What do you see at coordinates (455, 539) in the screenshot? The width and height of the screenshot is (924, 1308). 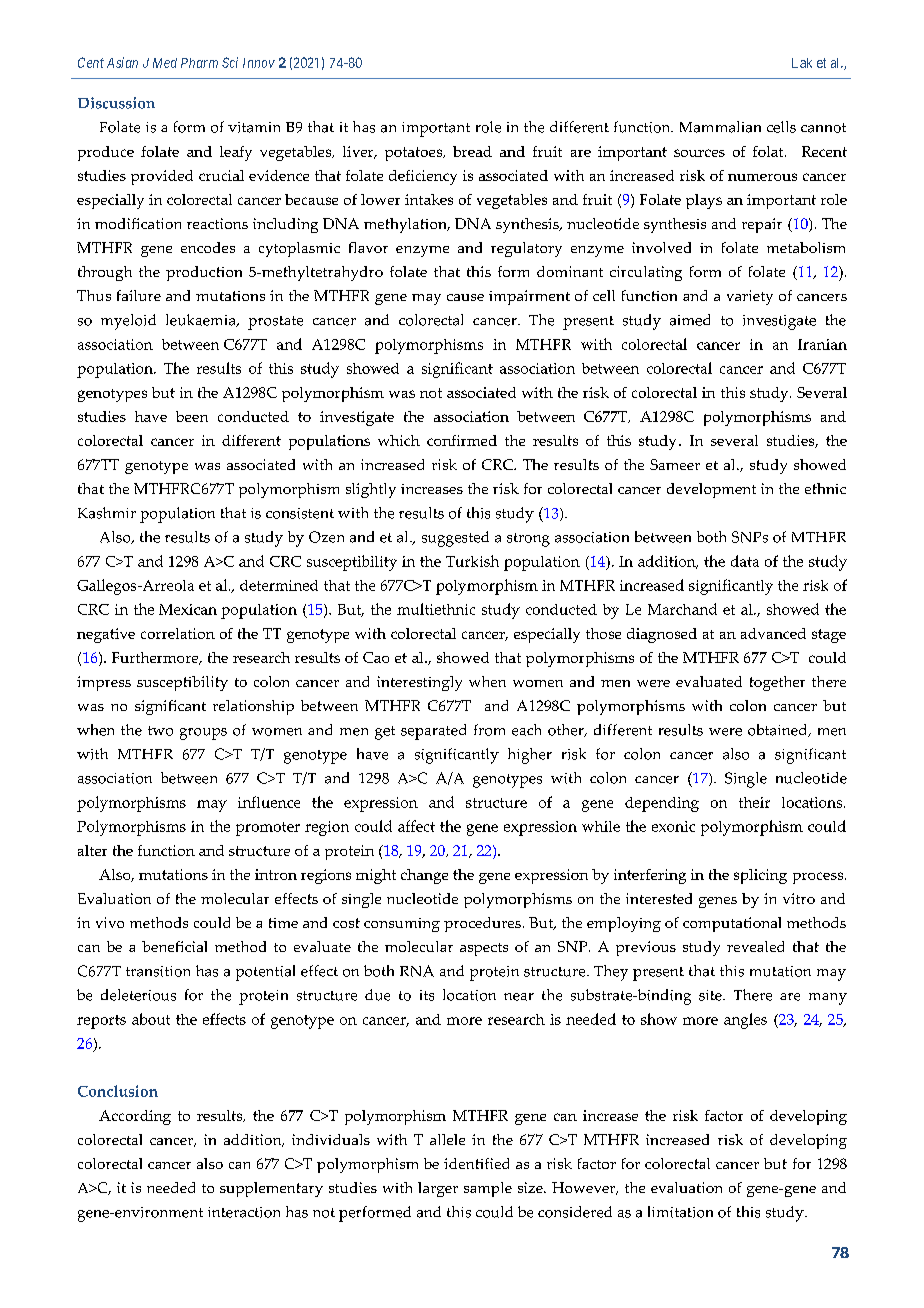 I see `suggested` at bounding box center [455, 539].
